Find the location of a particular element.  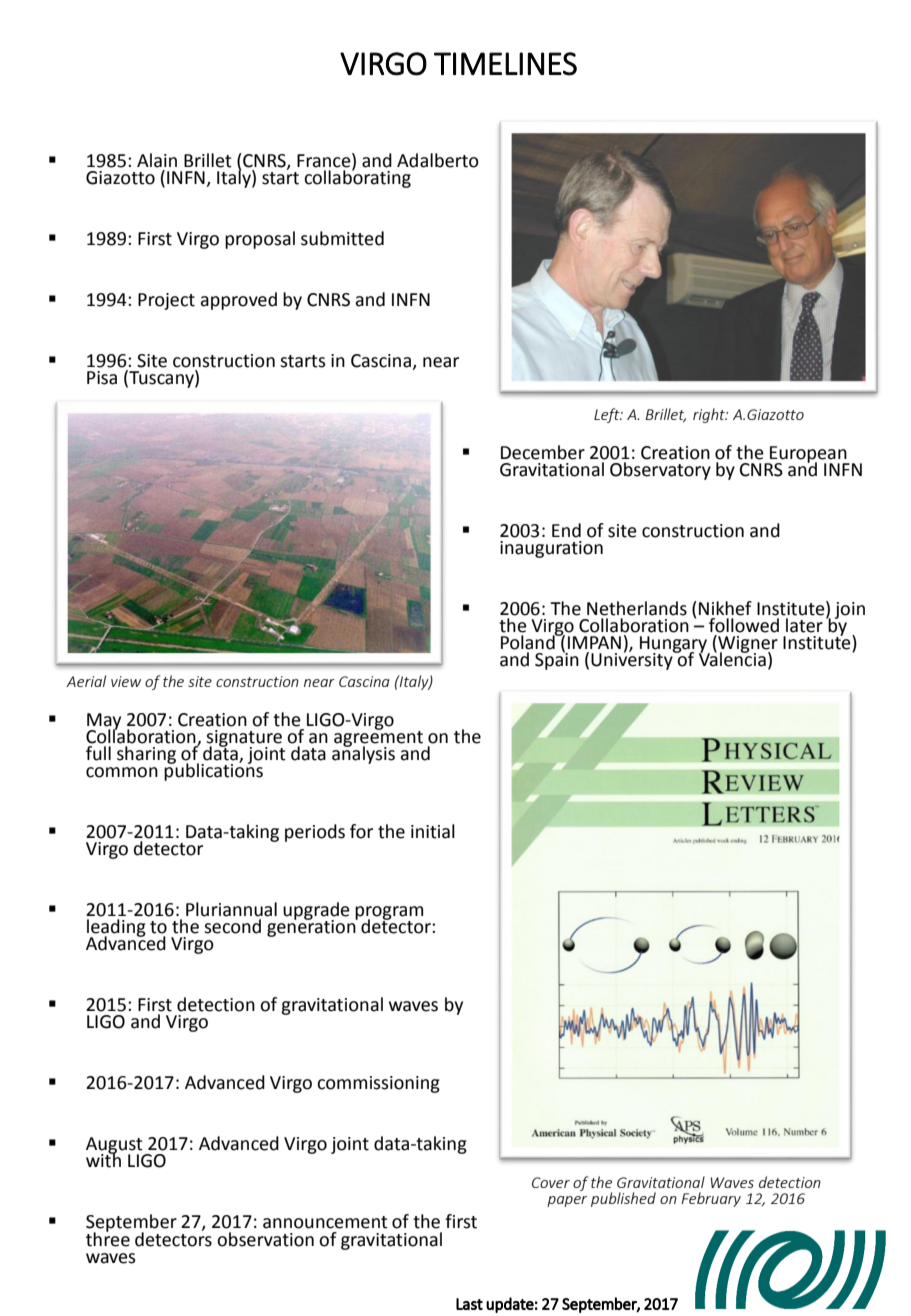

observation is located at coordinates (265, 1239).
